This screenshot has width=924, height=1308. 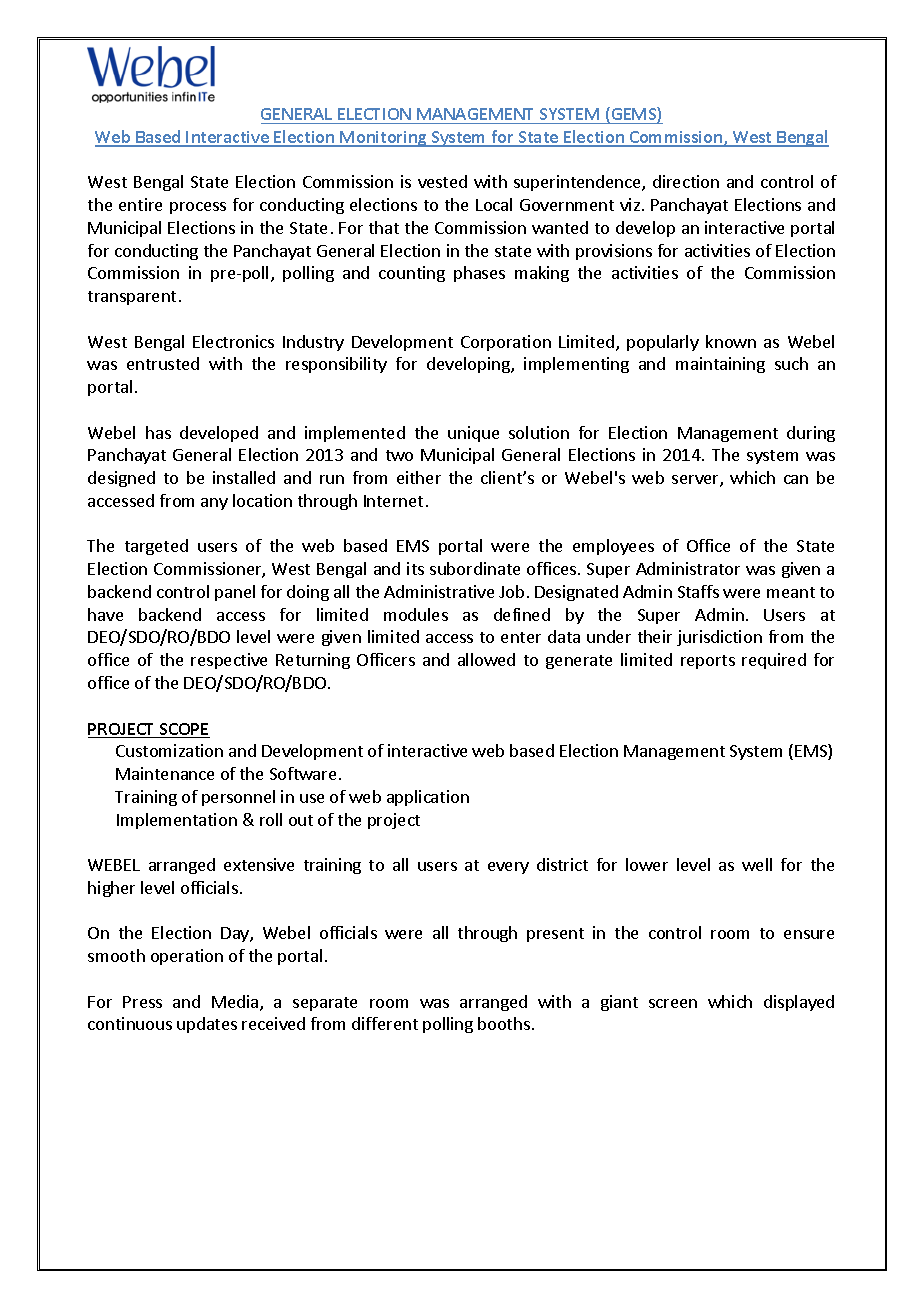 What do you see at coordinates (686, 181) in the screenshot?
I see `direction` at bounding box center [686, 181].
